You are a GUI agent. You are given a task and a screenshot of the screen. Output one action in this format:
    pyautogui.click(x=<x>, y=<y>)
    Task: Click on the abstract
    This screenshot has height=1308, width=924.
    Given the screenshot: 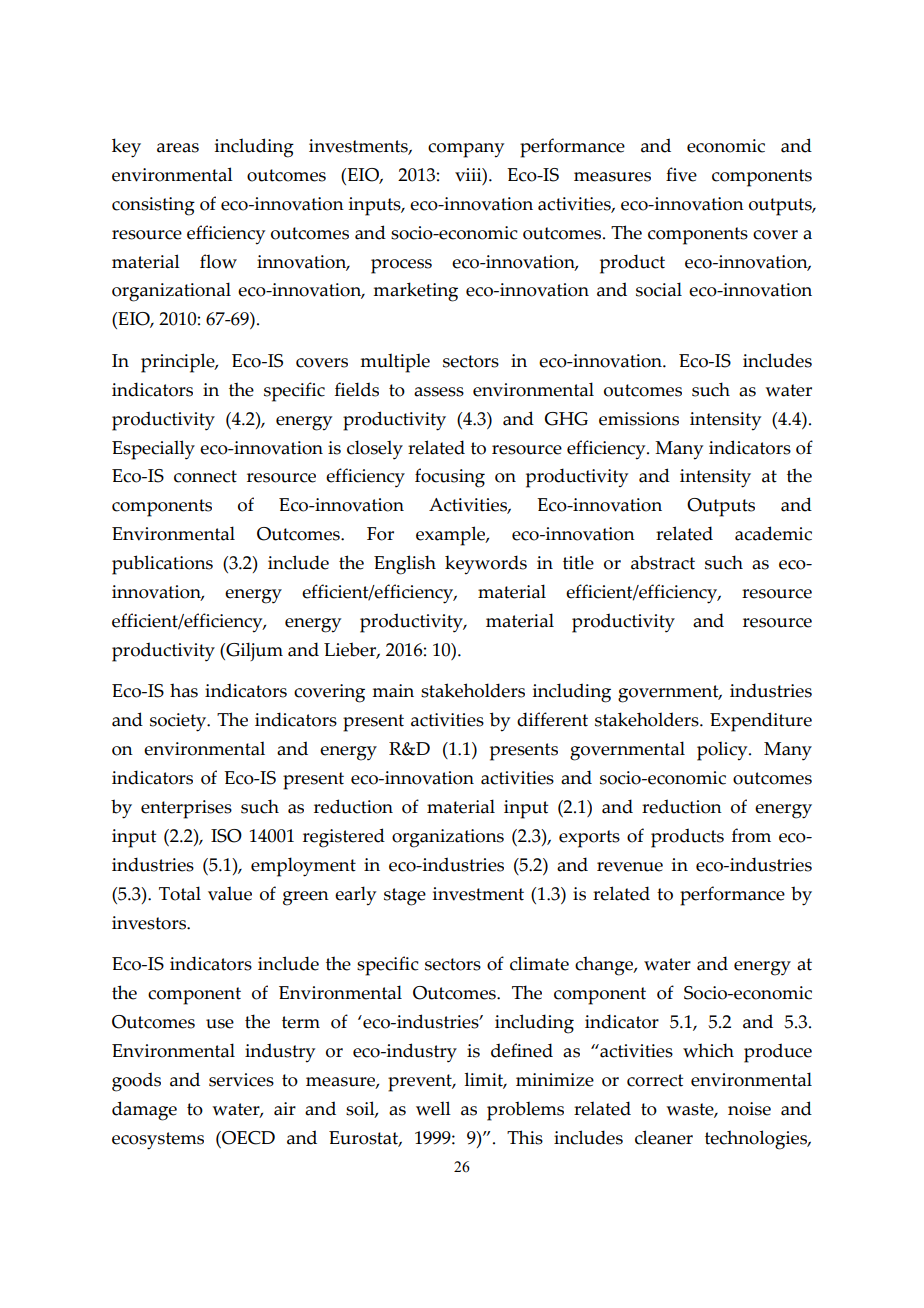 What is the action you would take?
    pyautogui.click(x=663, y=562)
